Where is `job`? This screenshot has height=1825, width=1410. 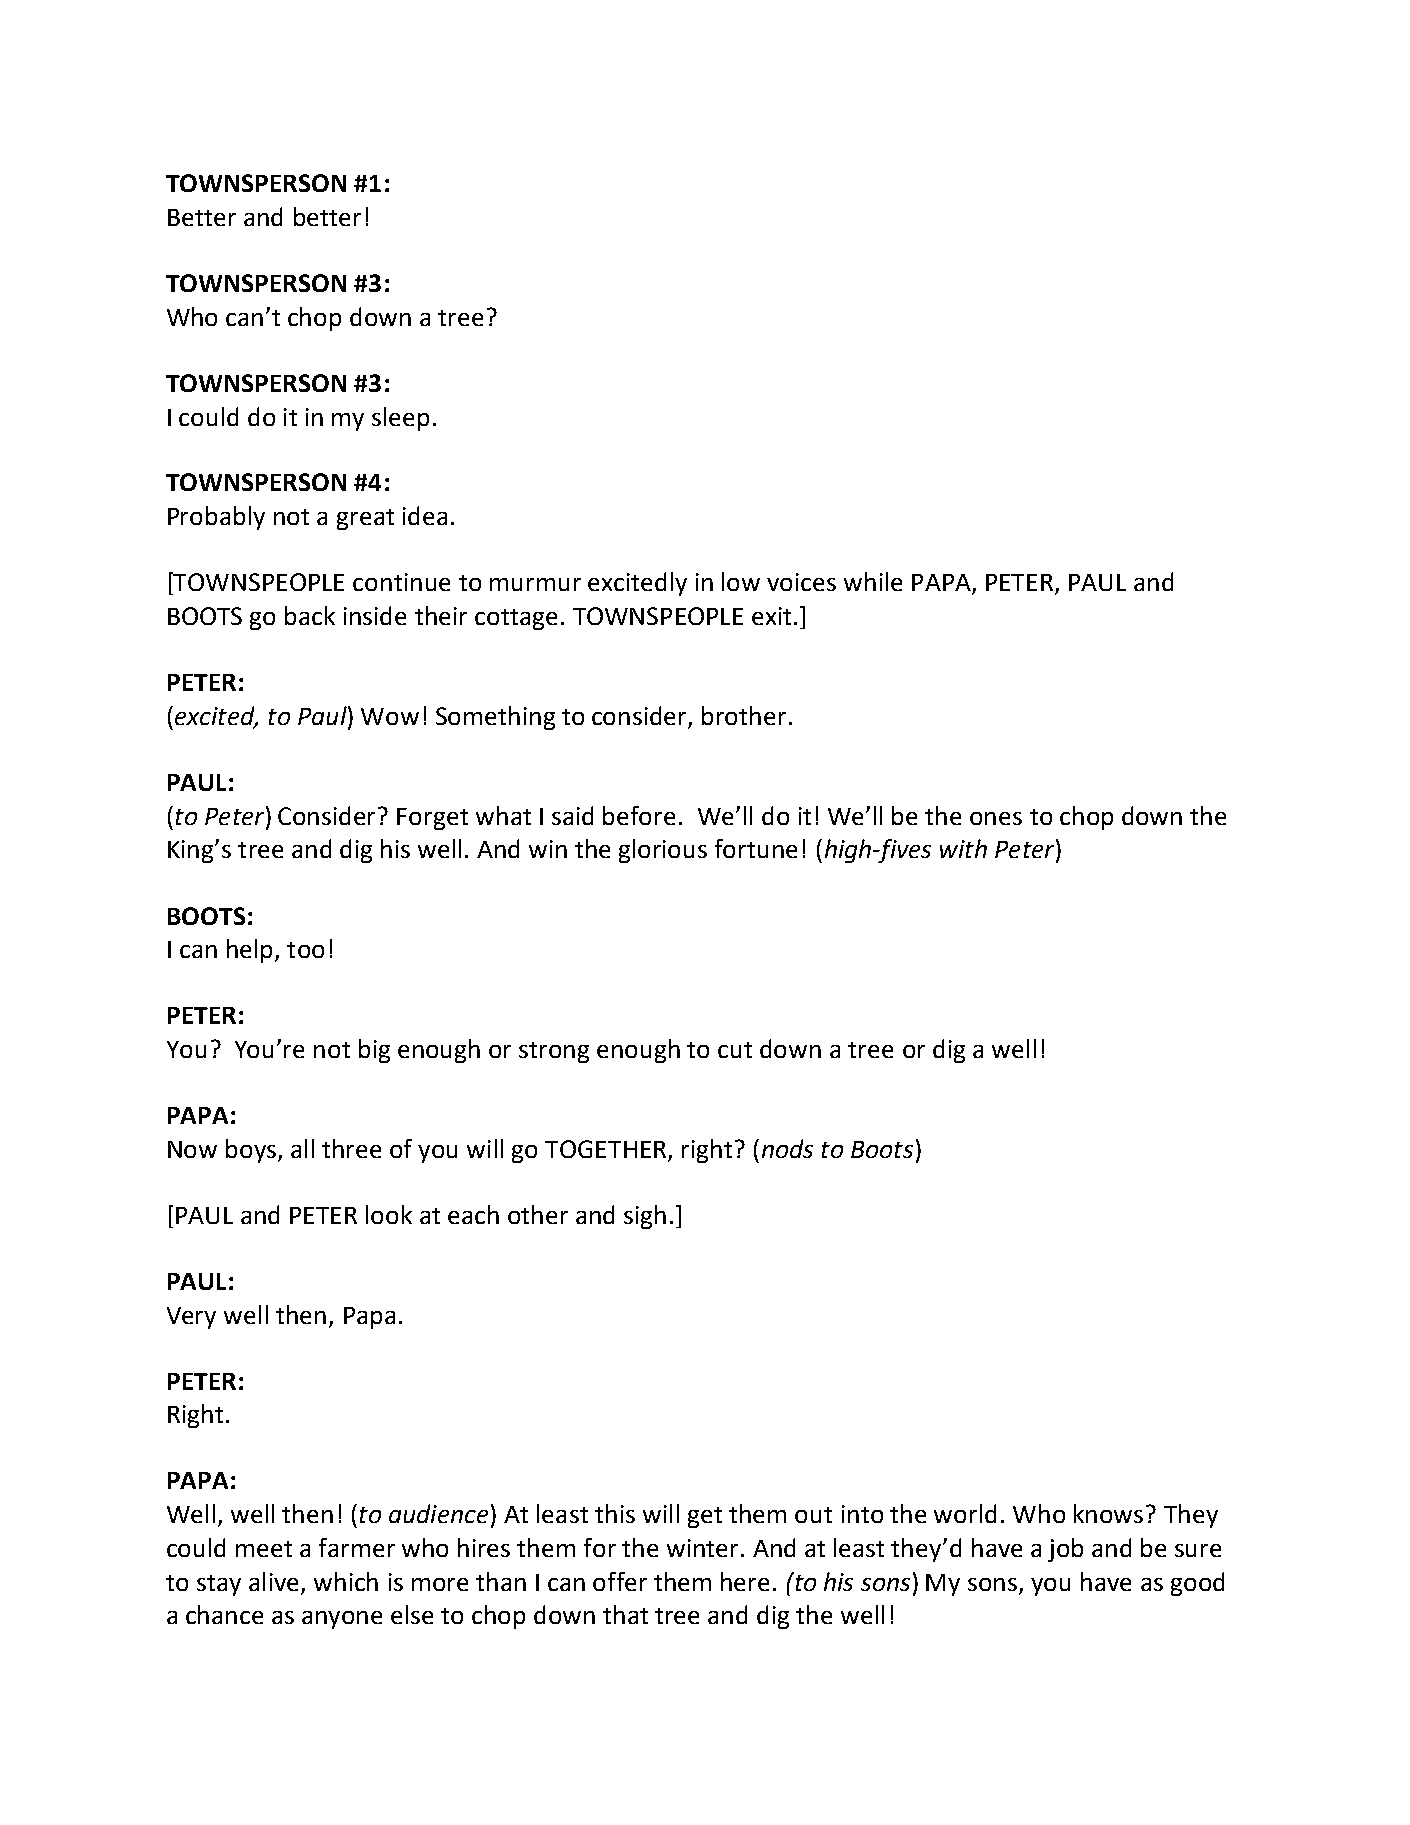
job is located at coordinates (1065, 1550).
